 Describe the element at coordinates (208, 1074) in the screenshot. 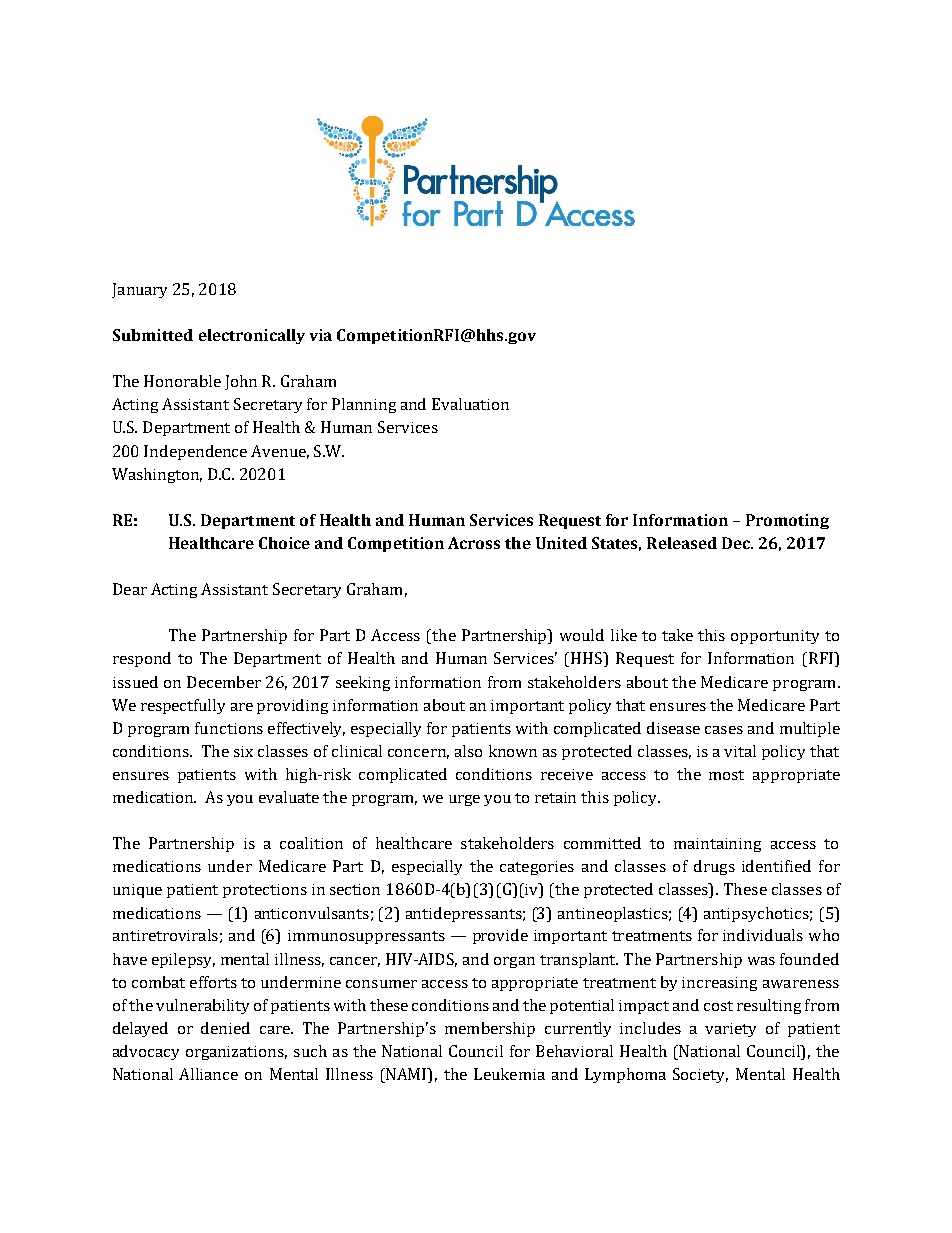

I see `Alliance` at that location.
